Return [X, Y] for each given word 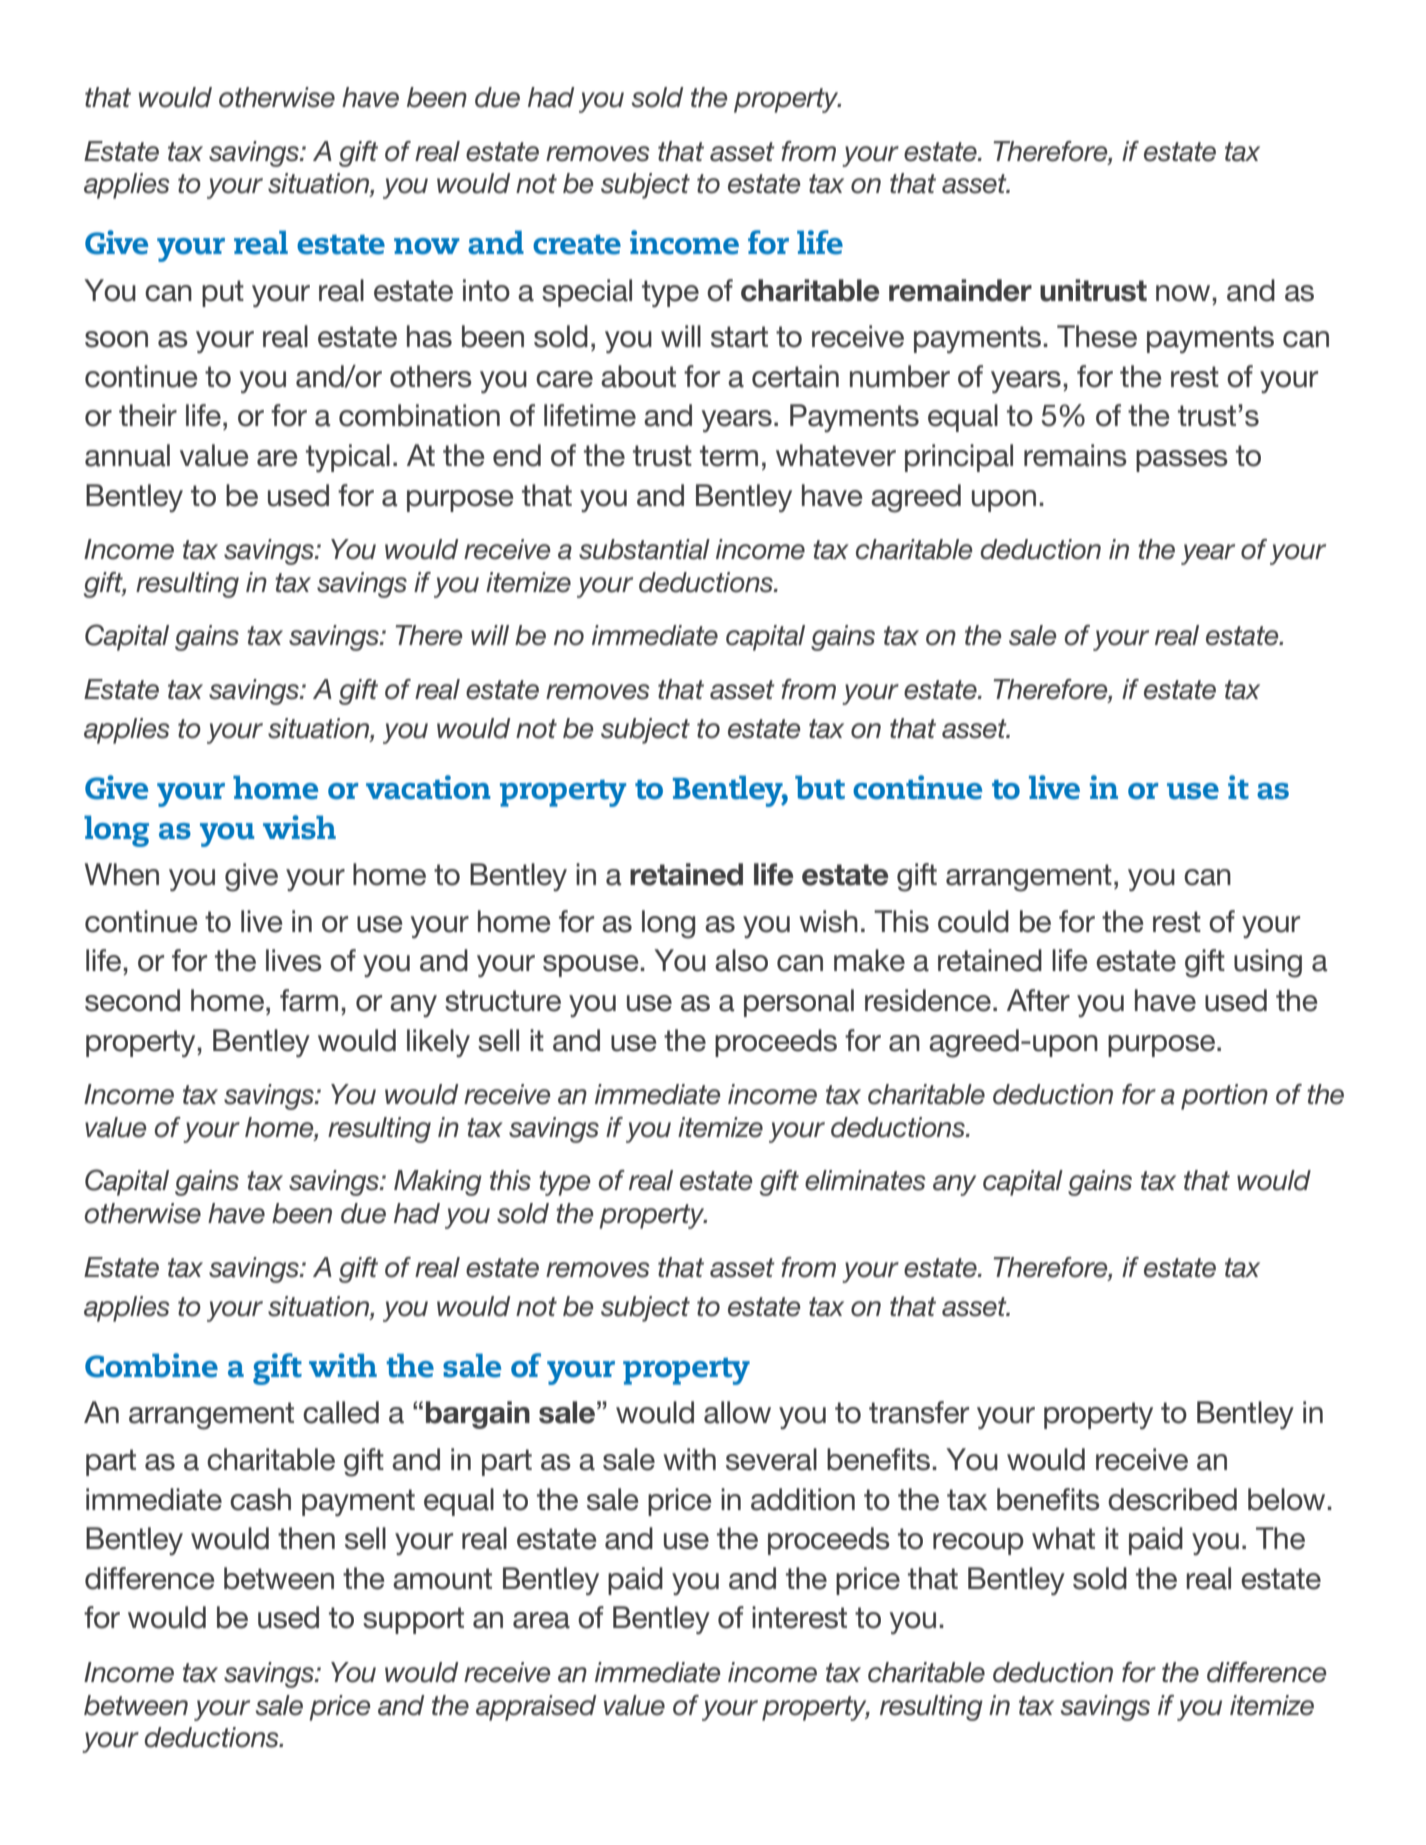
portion [1224, 1097]
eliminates [865, 1180]
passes [1182, 461]
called [341, 1412]
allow [737, 1412]
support [413, 1620]
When [122, 874]
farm [309, 1000]
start [739, 337]
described [1172, 1499]
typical [348, 458]
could [973, 921]
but [820, 787]
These [1097, 336]
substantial [644, 549]
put [223, 293]
